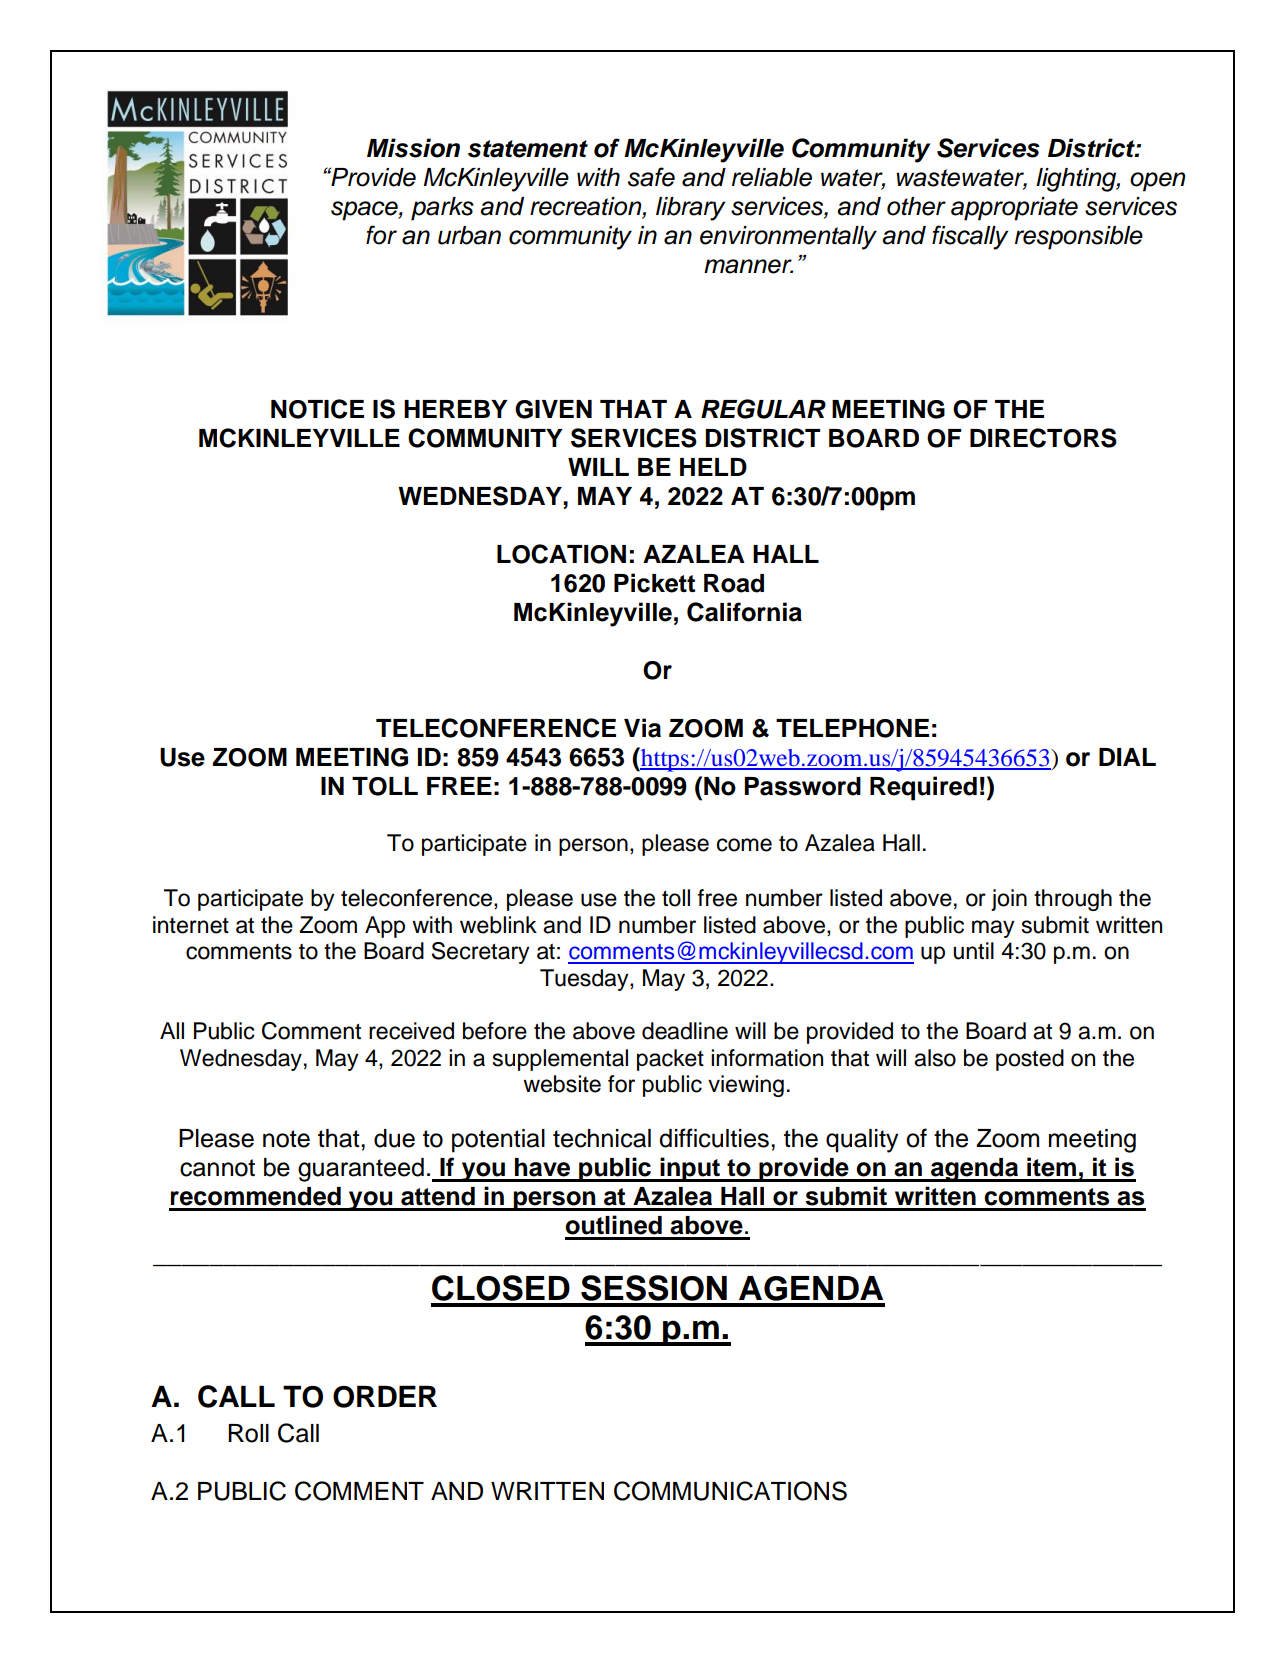 This screenshot has width=1285, height=1663. What do you see at coordinates (413, 148) in the screenshot?
I see `Mission` at bounding box center [413, 148].
